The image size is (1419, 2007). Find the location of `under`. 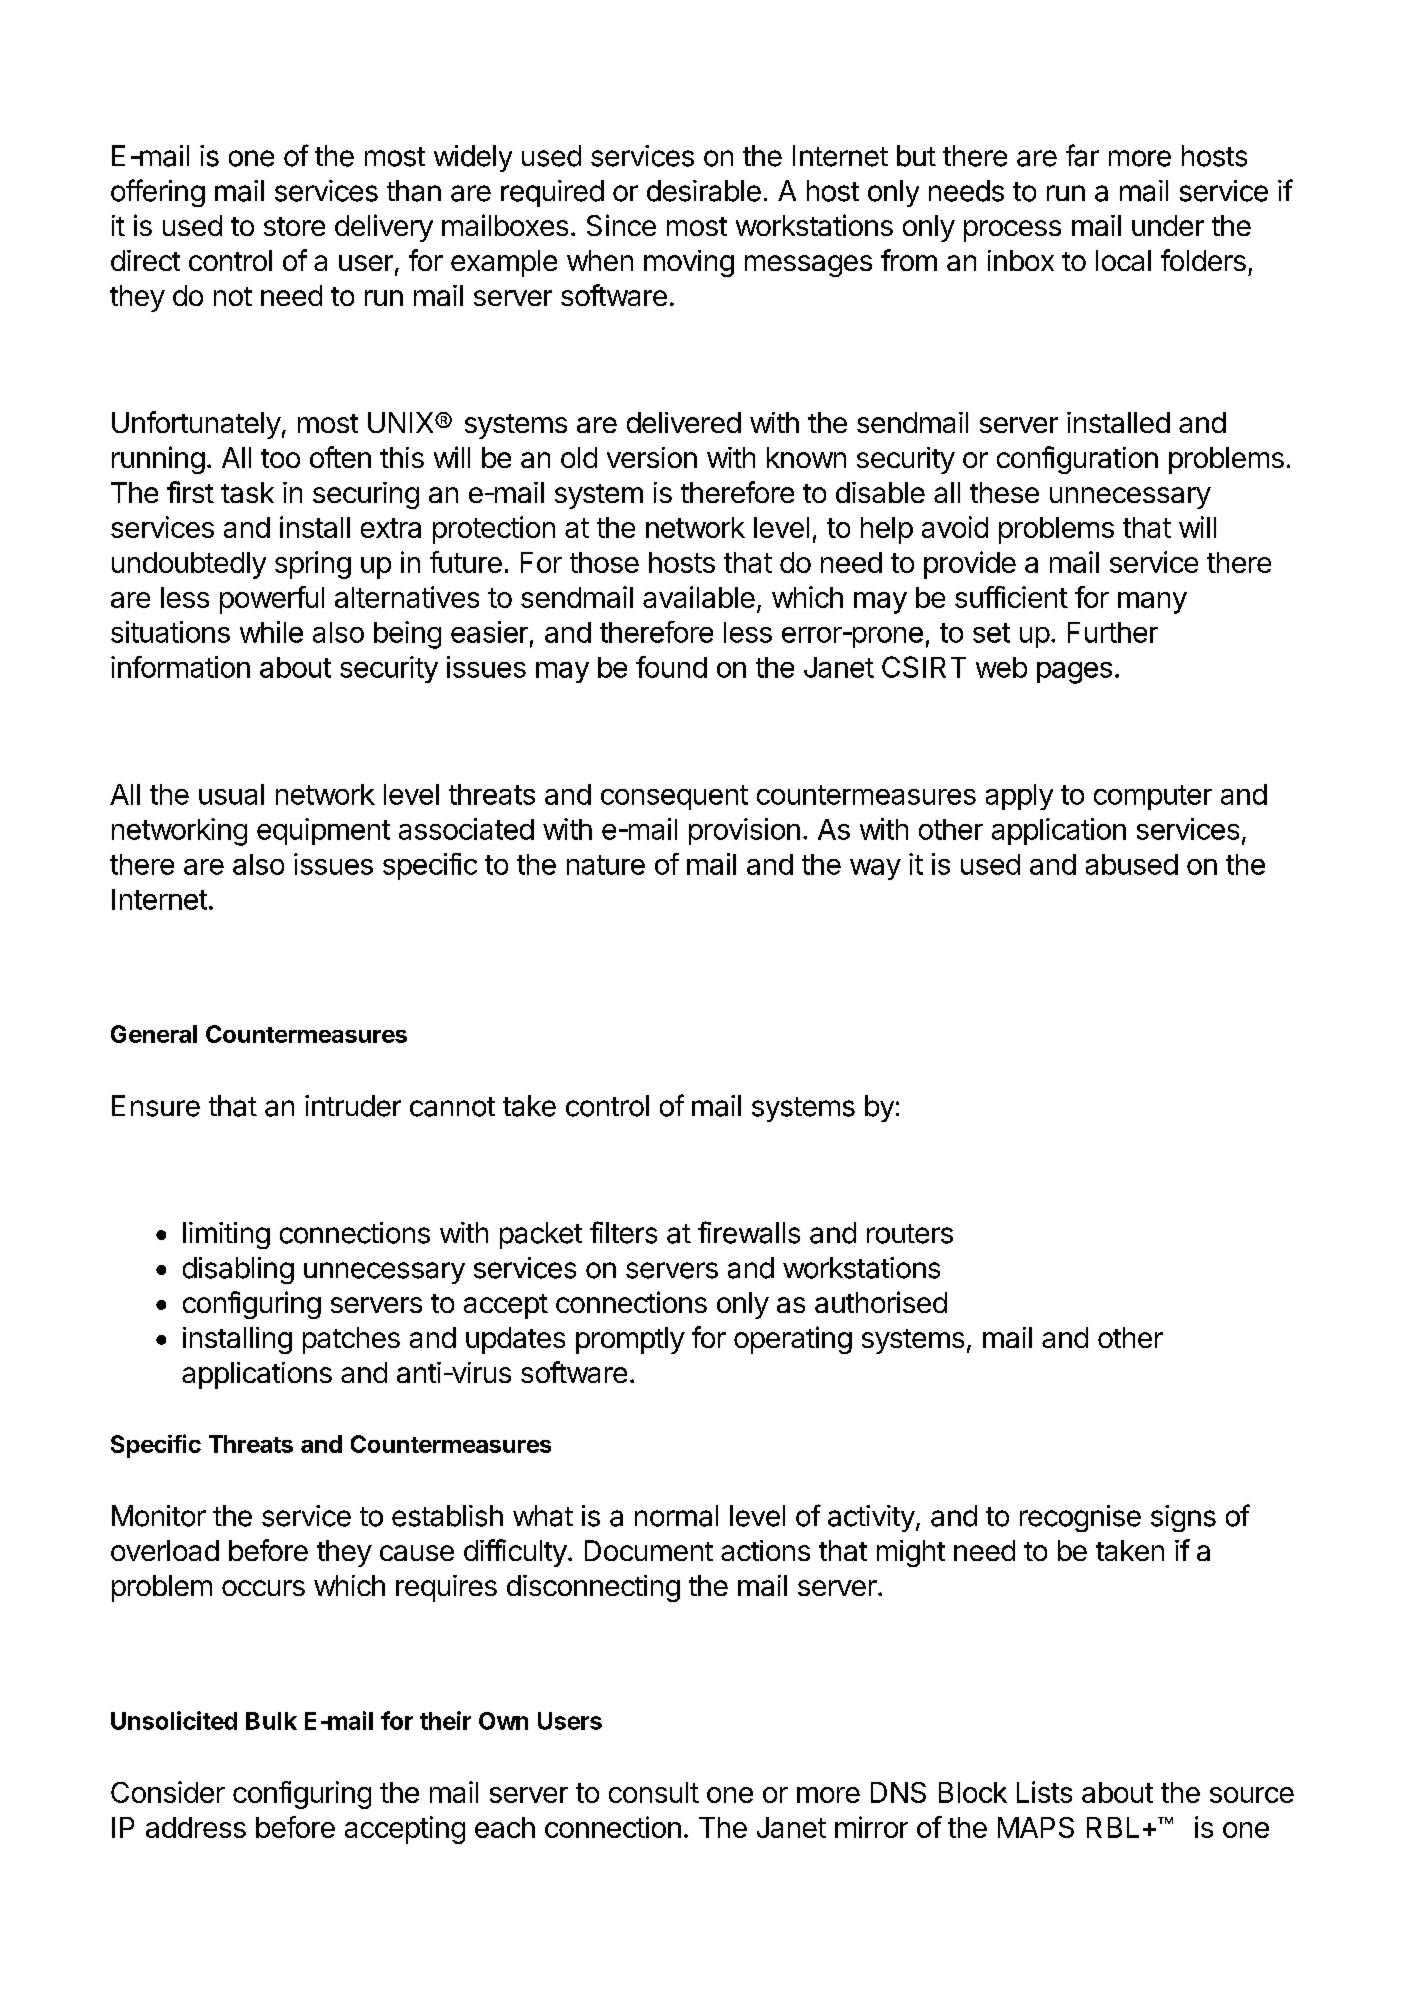

under is located at coordinates (1168, 225).
